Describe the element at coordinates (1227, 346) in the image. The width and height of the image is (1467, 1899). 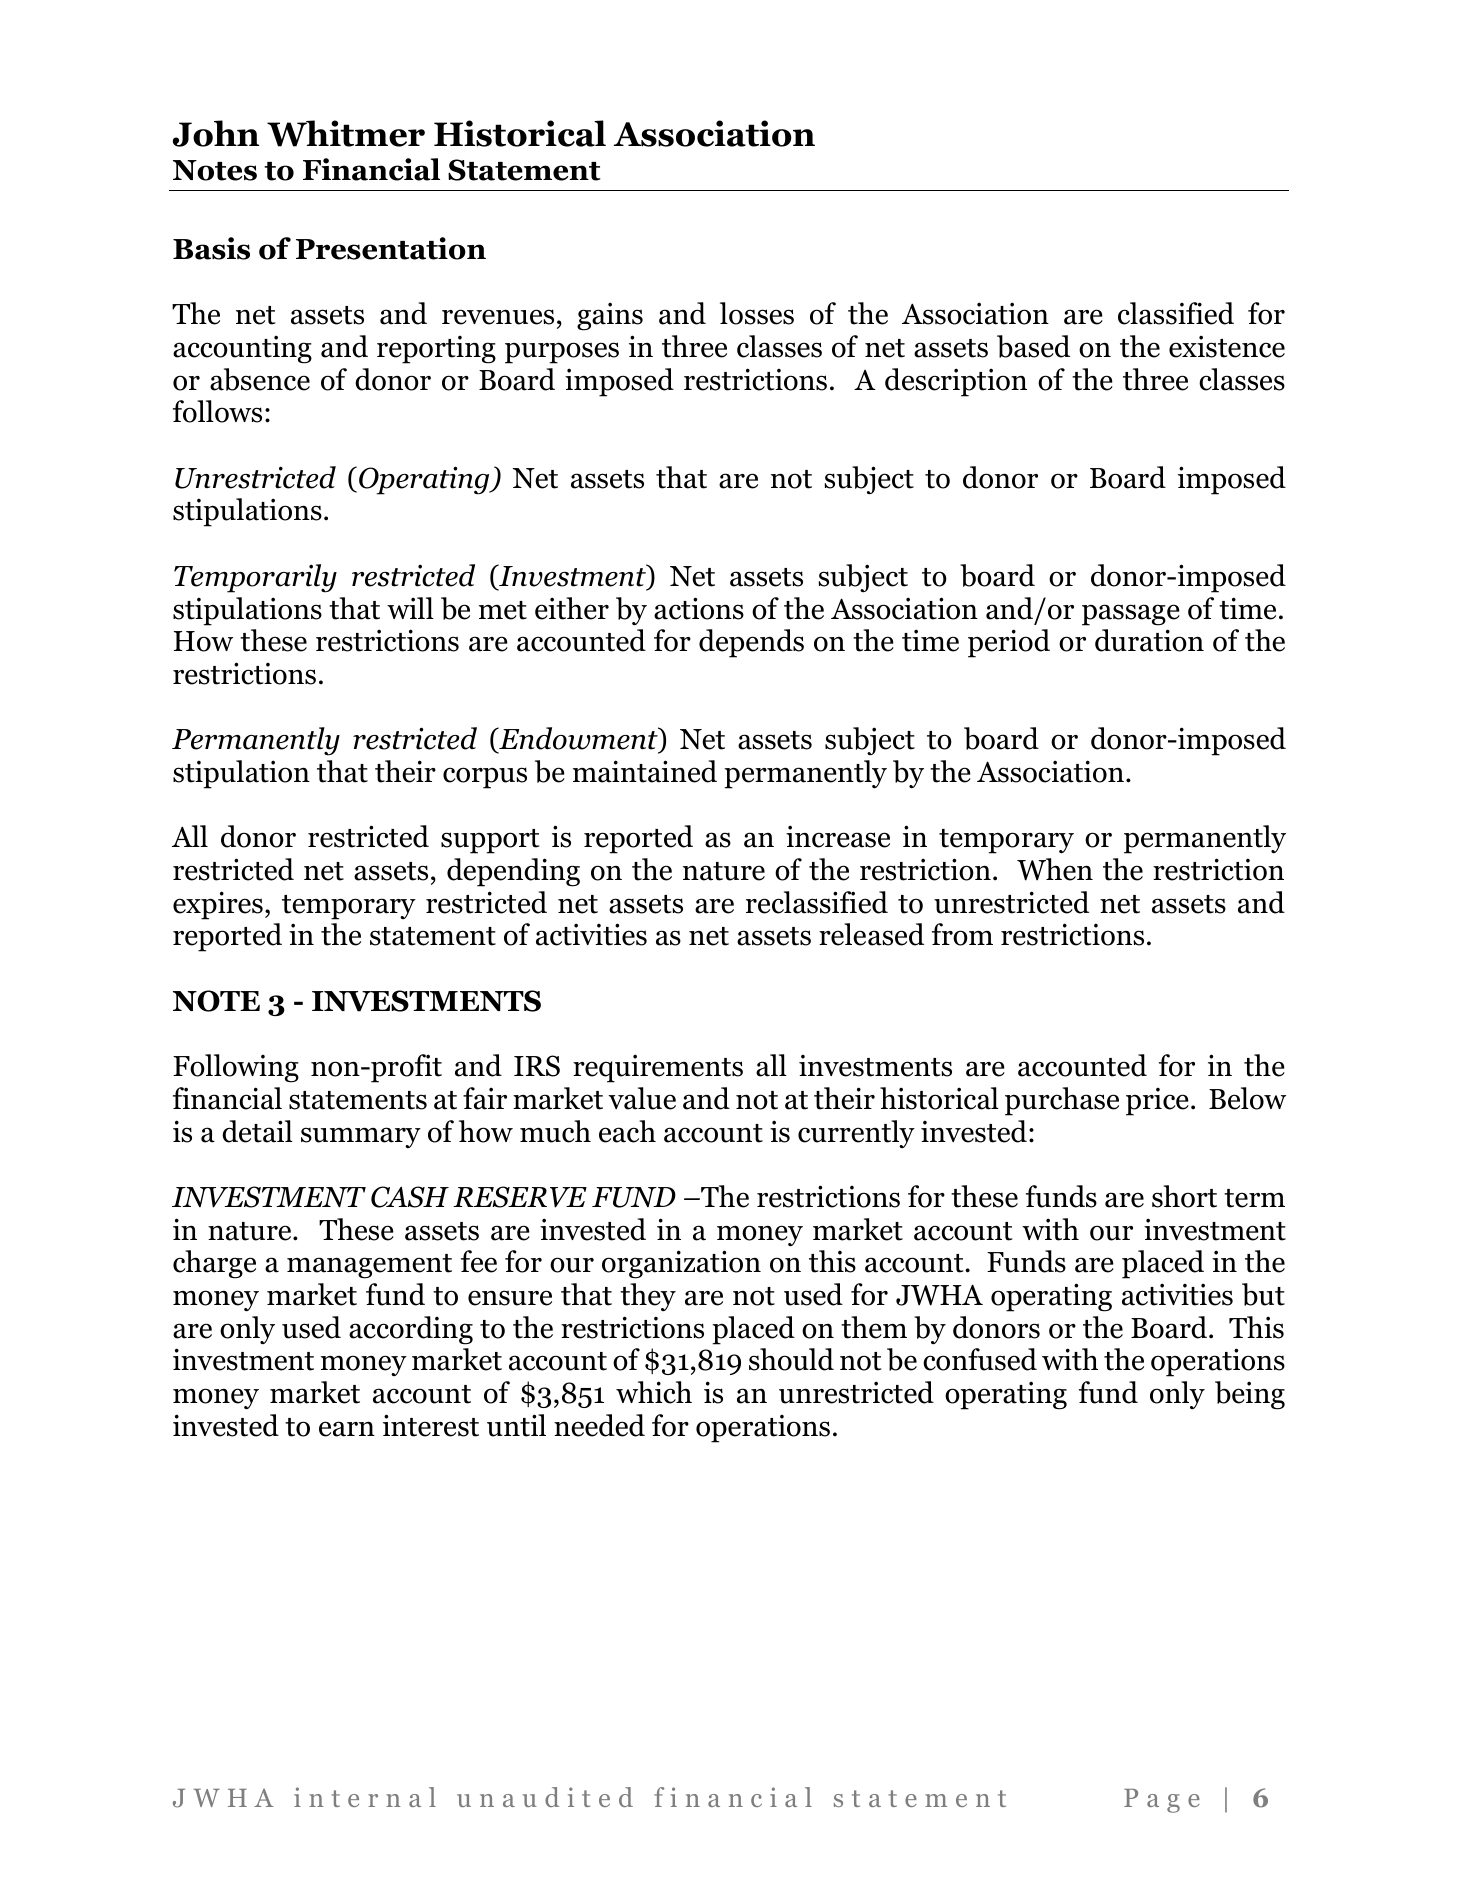
I see `existence` at that location.
